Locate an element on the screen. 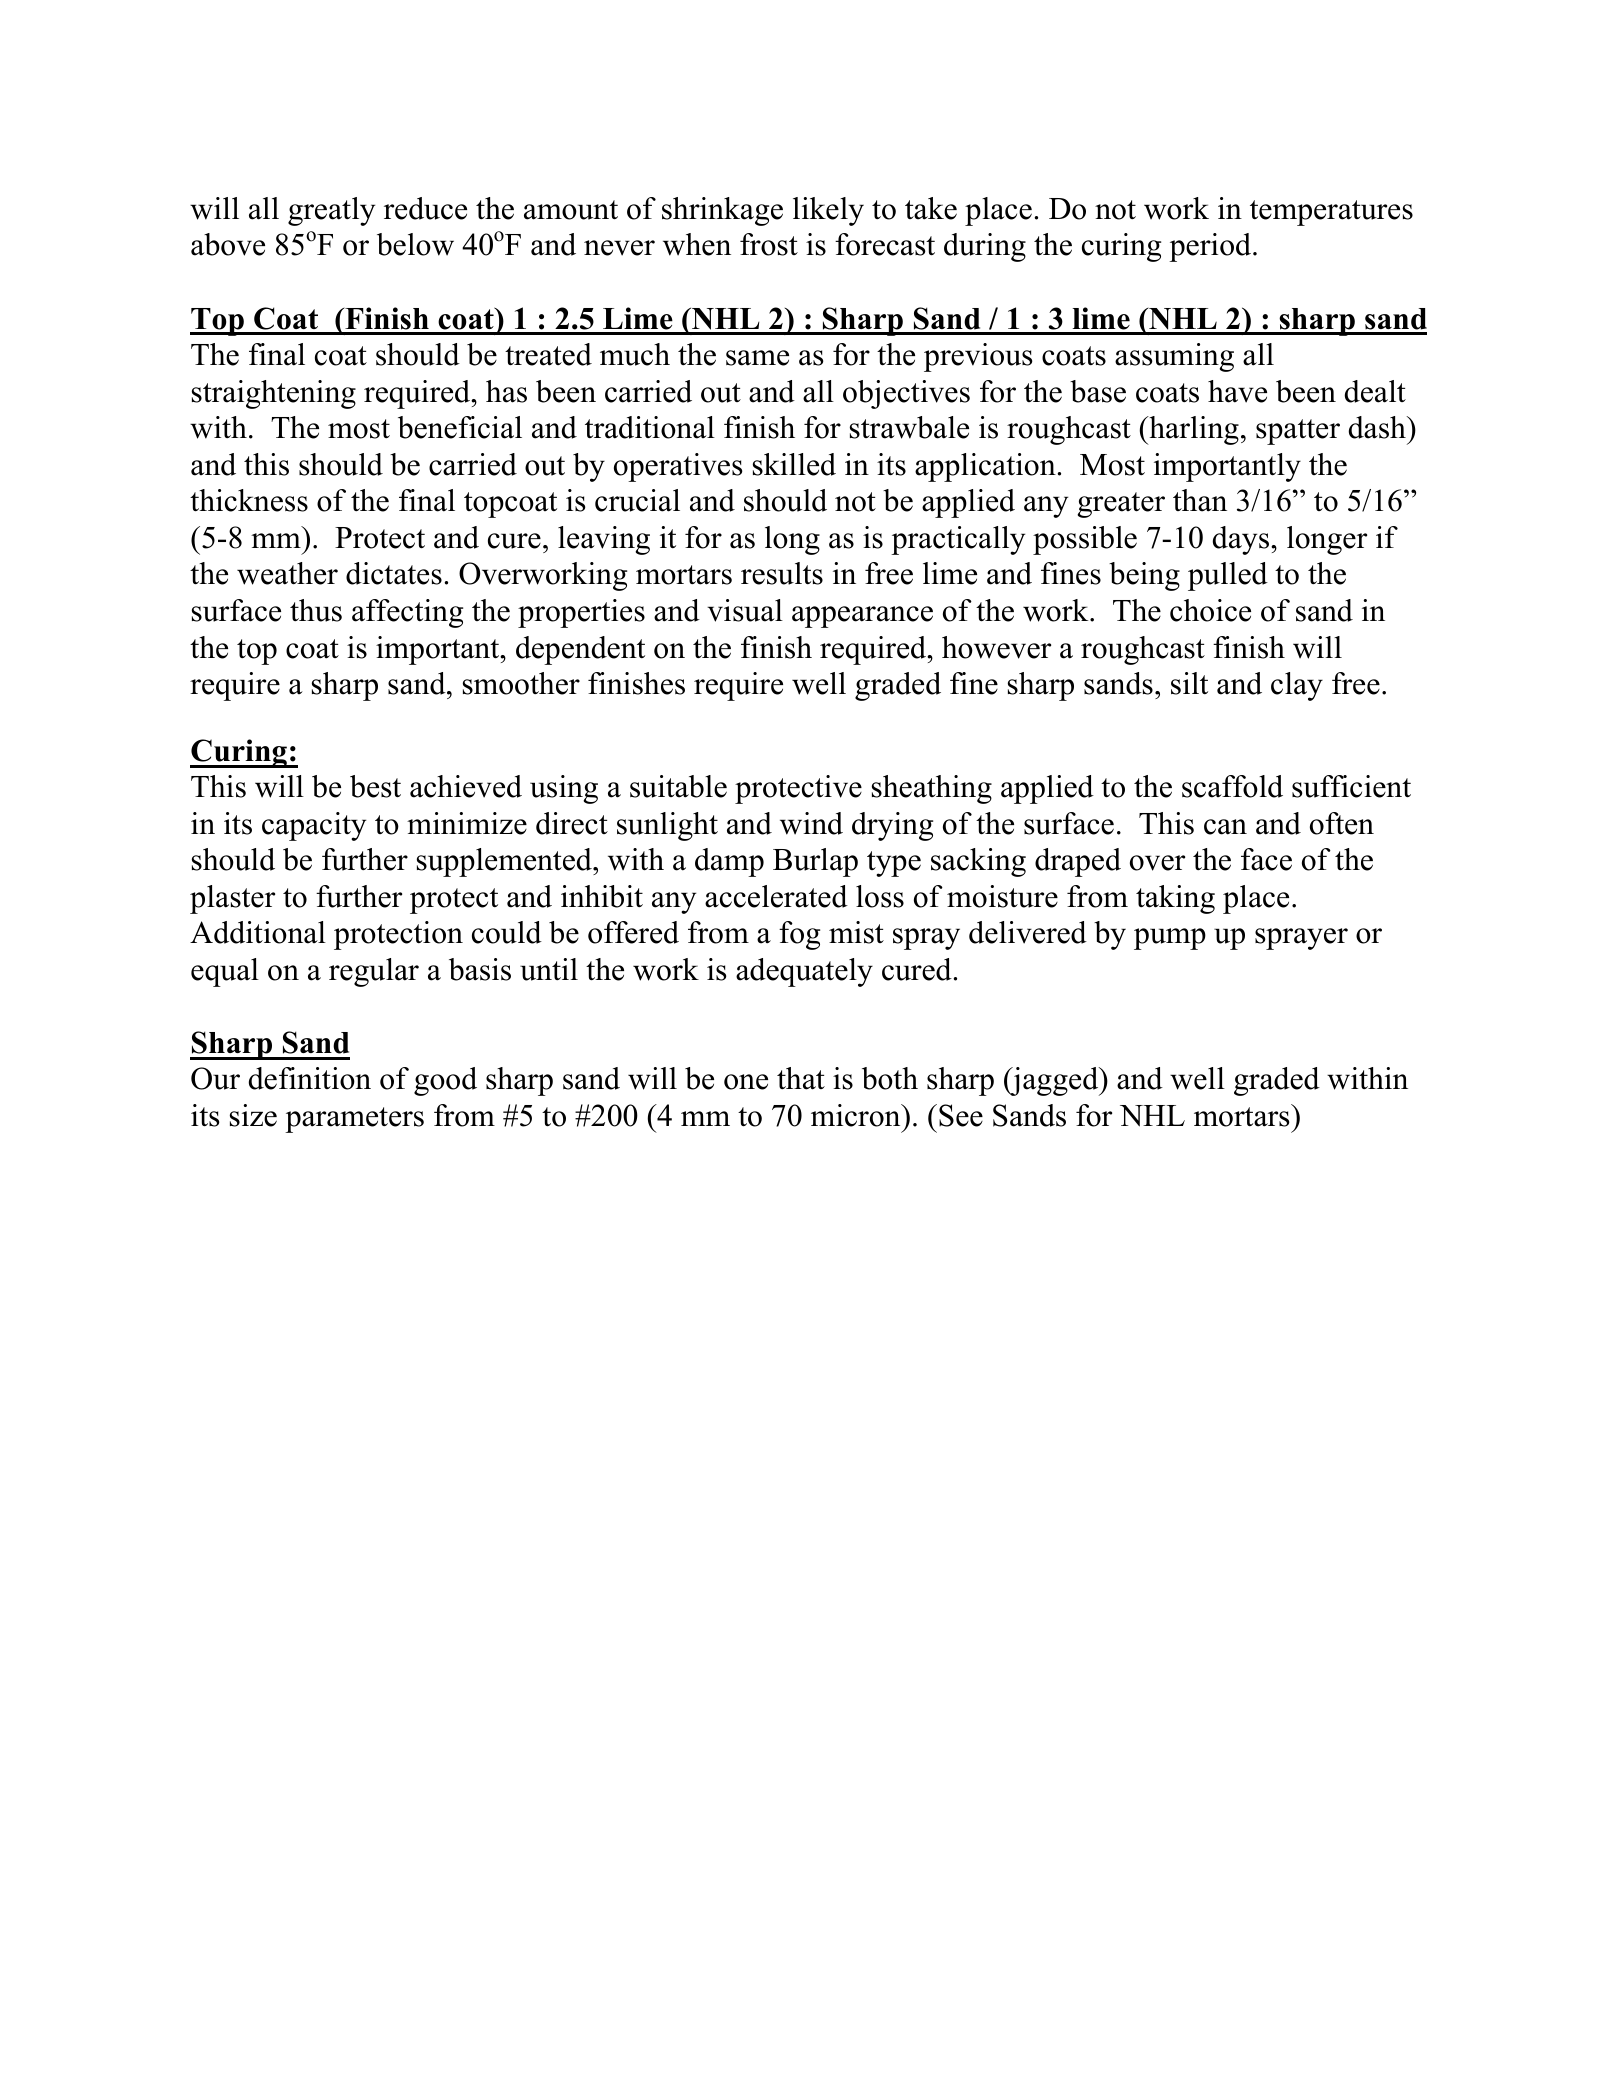  affecting is located at coordinates (407, 613).
